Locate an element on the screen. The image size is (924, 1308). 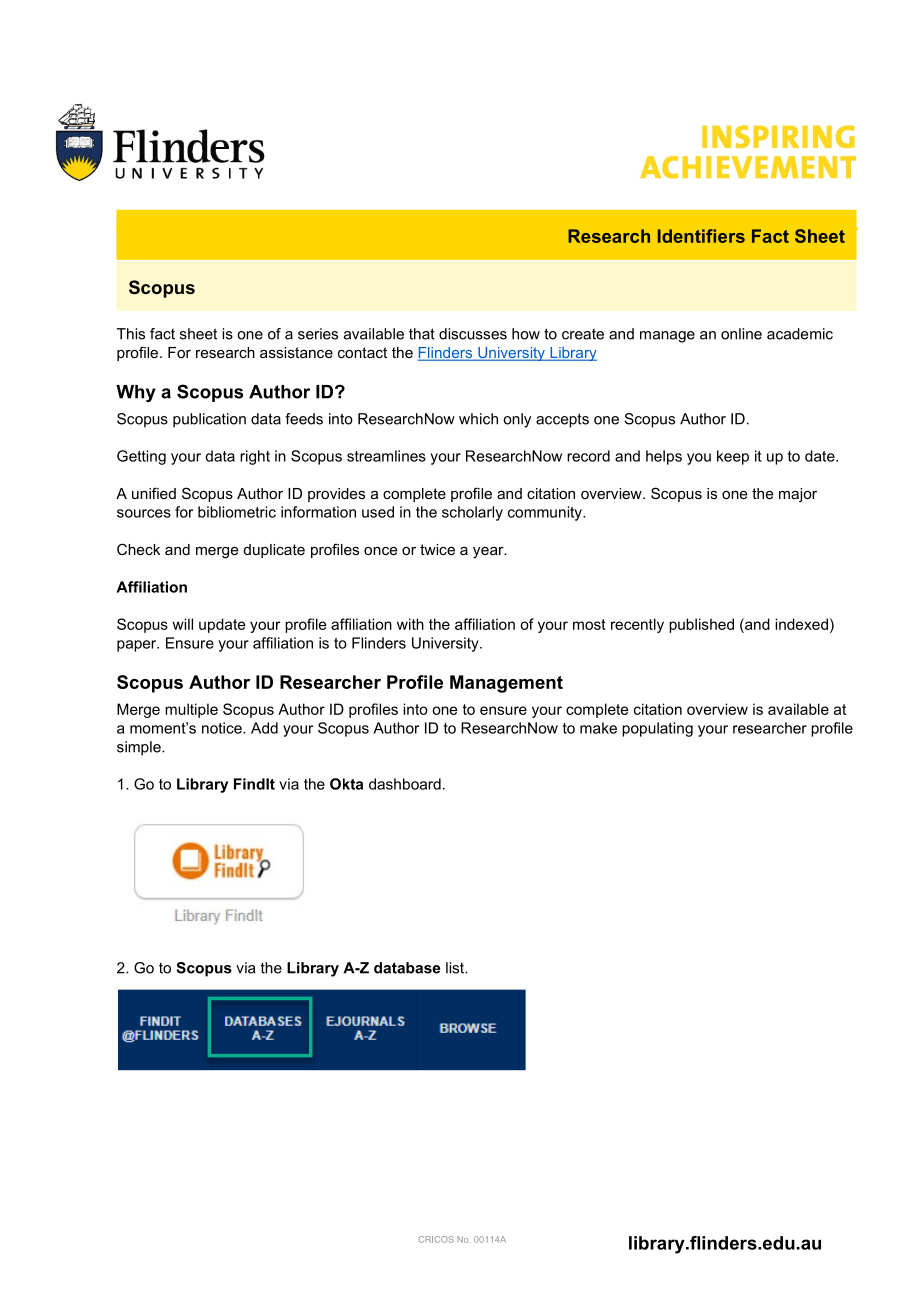
Identifiers is located at coordinates (701, 236).
